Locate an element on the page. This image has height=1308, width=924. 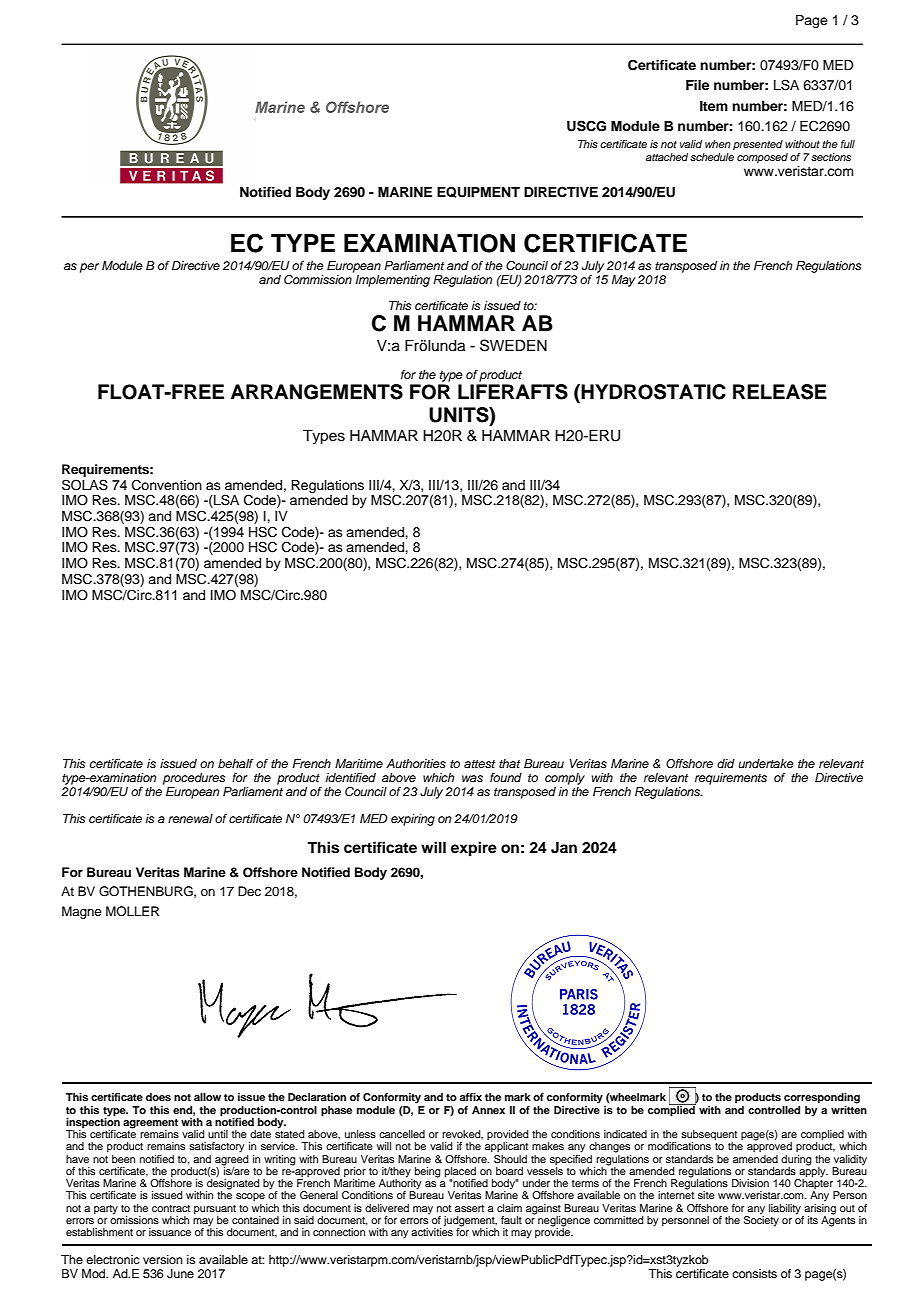
issuance is located at coordinates (170, 1232).
